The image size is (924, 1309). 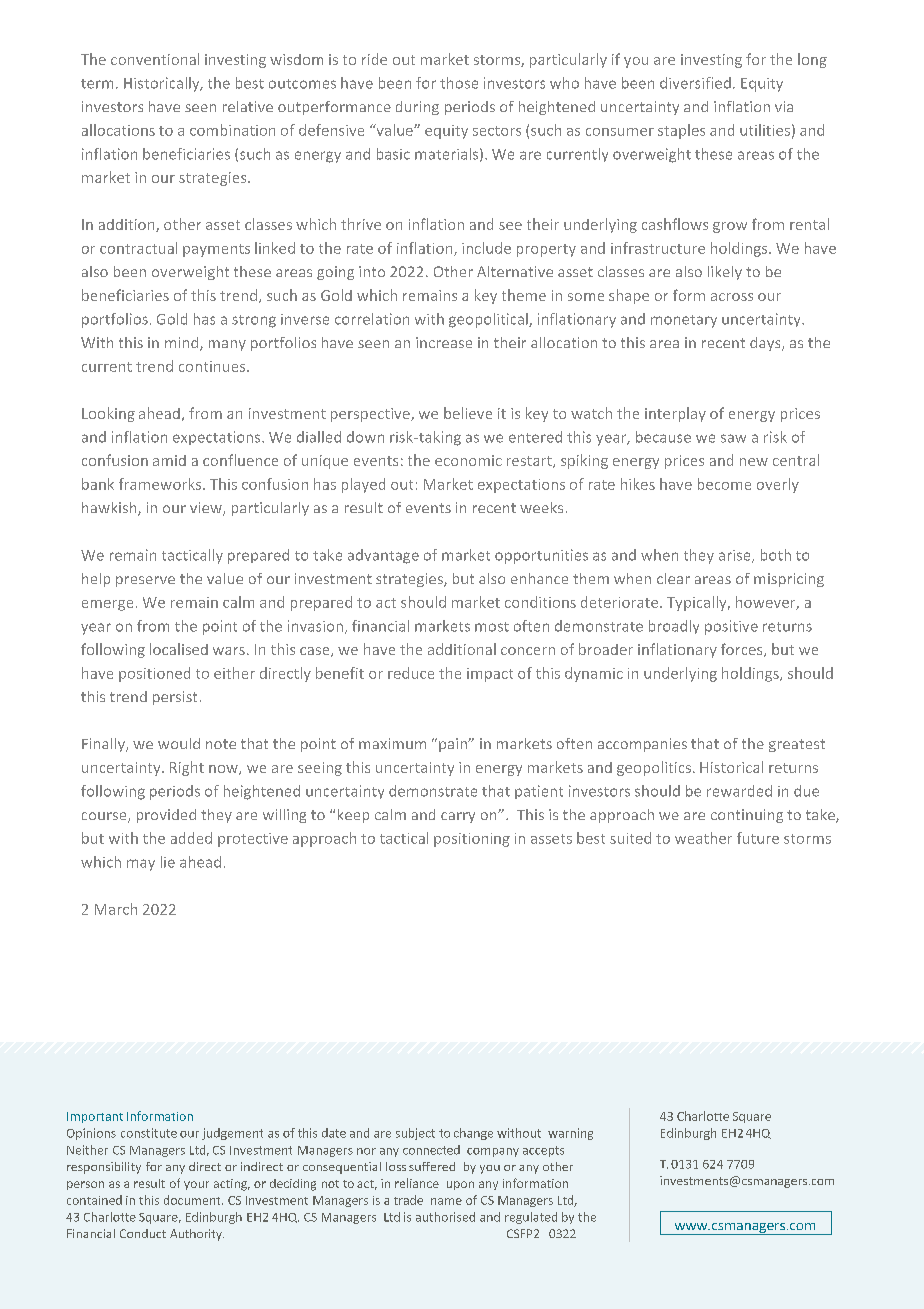 What do you see at coordinates (472, 840) in the screenshot?
I see `positioning` at bounding box center [472, 840].
